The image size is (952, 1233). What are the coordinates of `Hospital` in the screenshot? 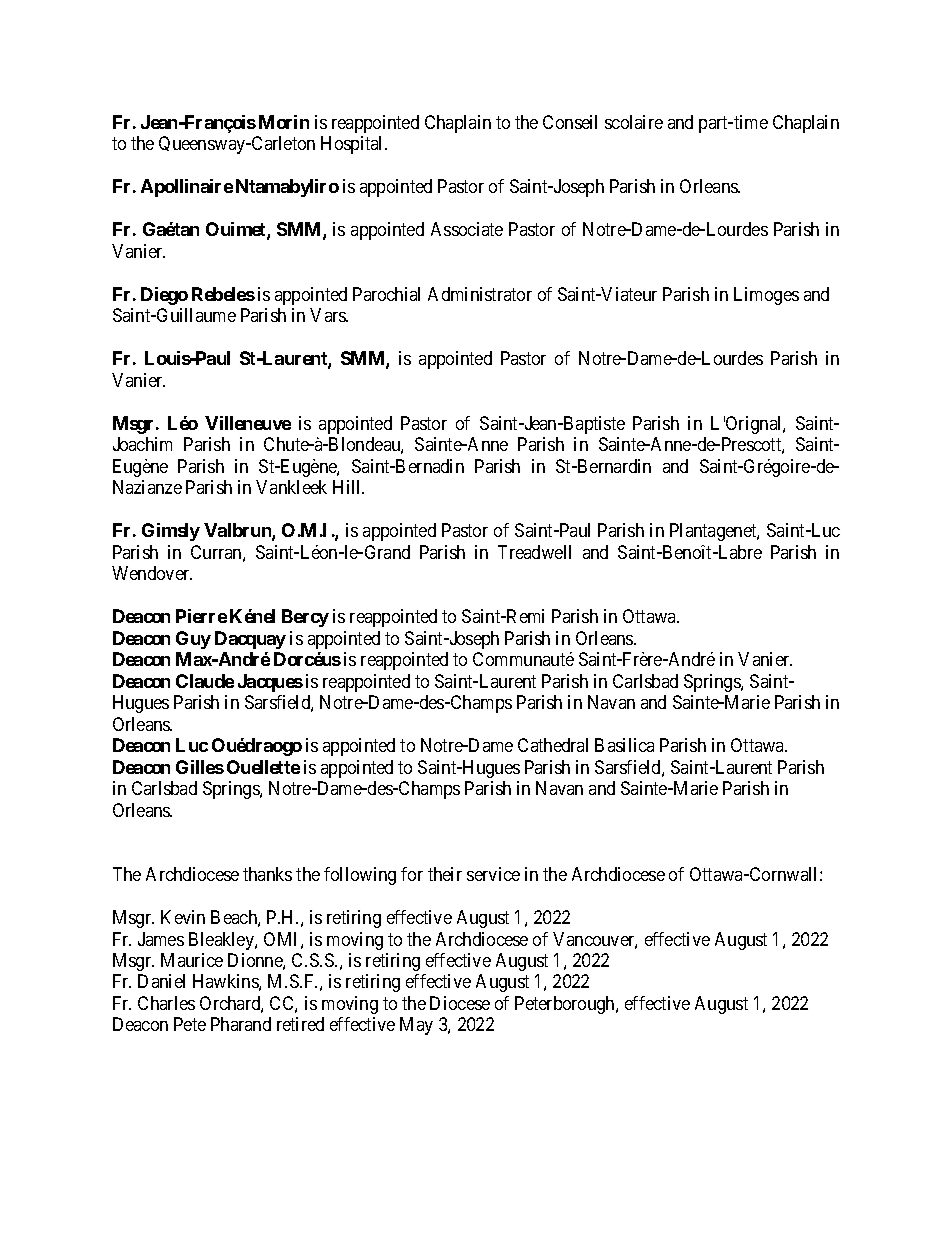 It's located at (353, 145).
